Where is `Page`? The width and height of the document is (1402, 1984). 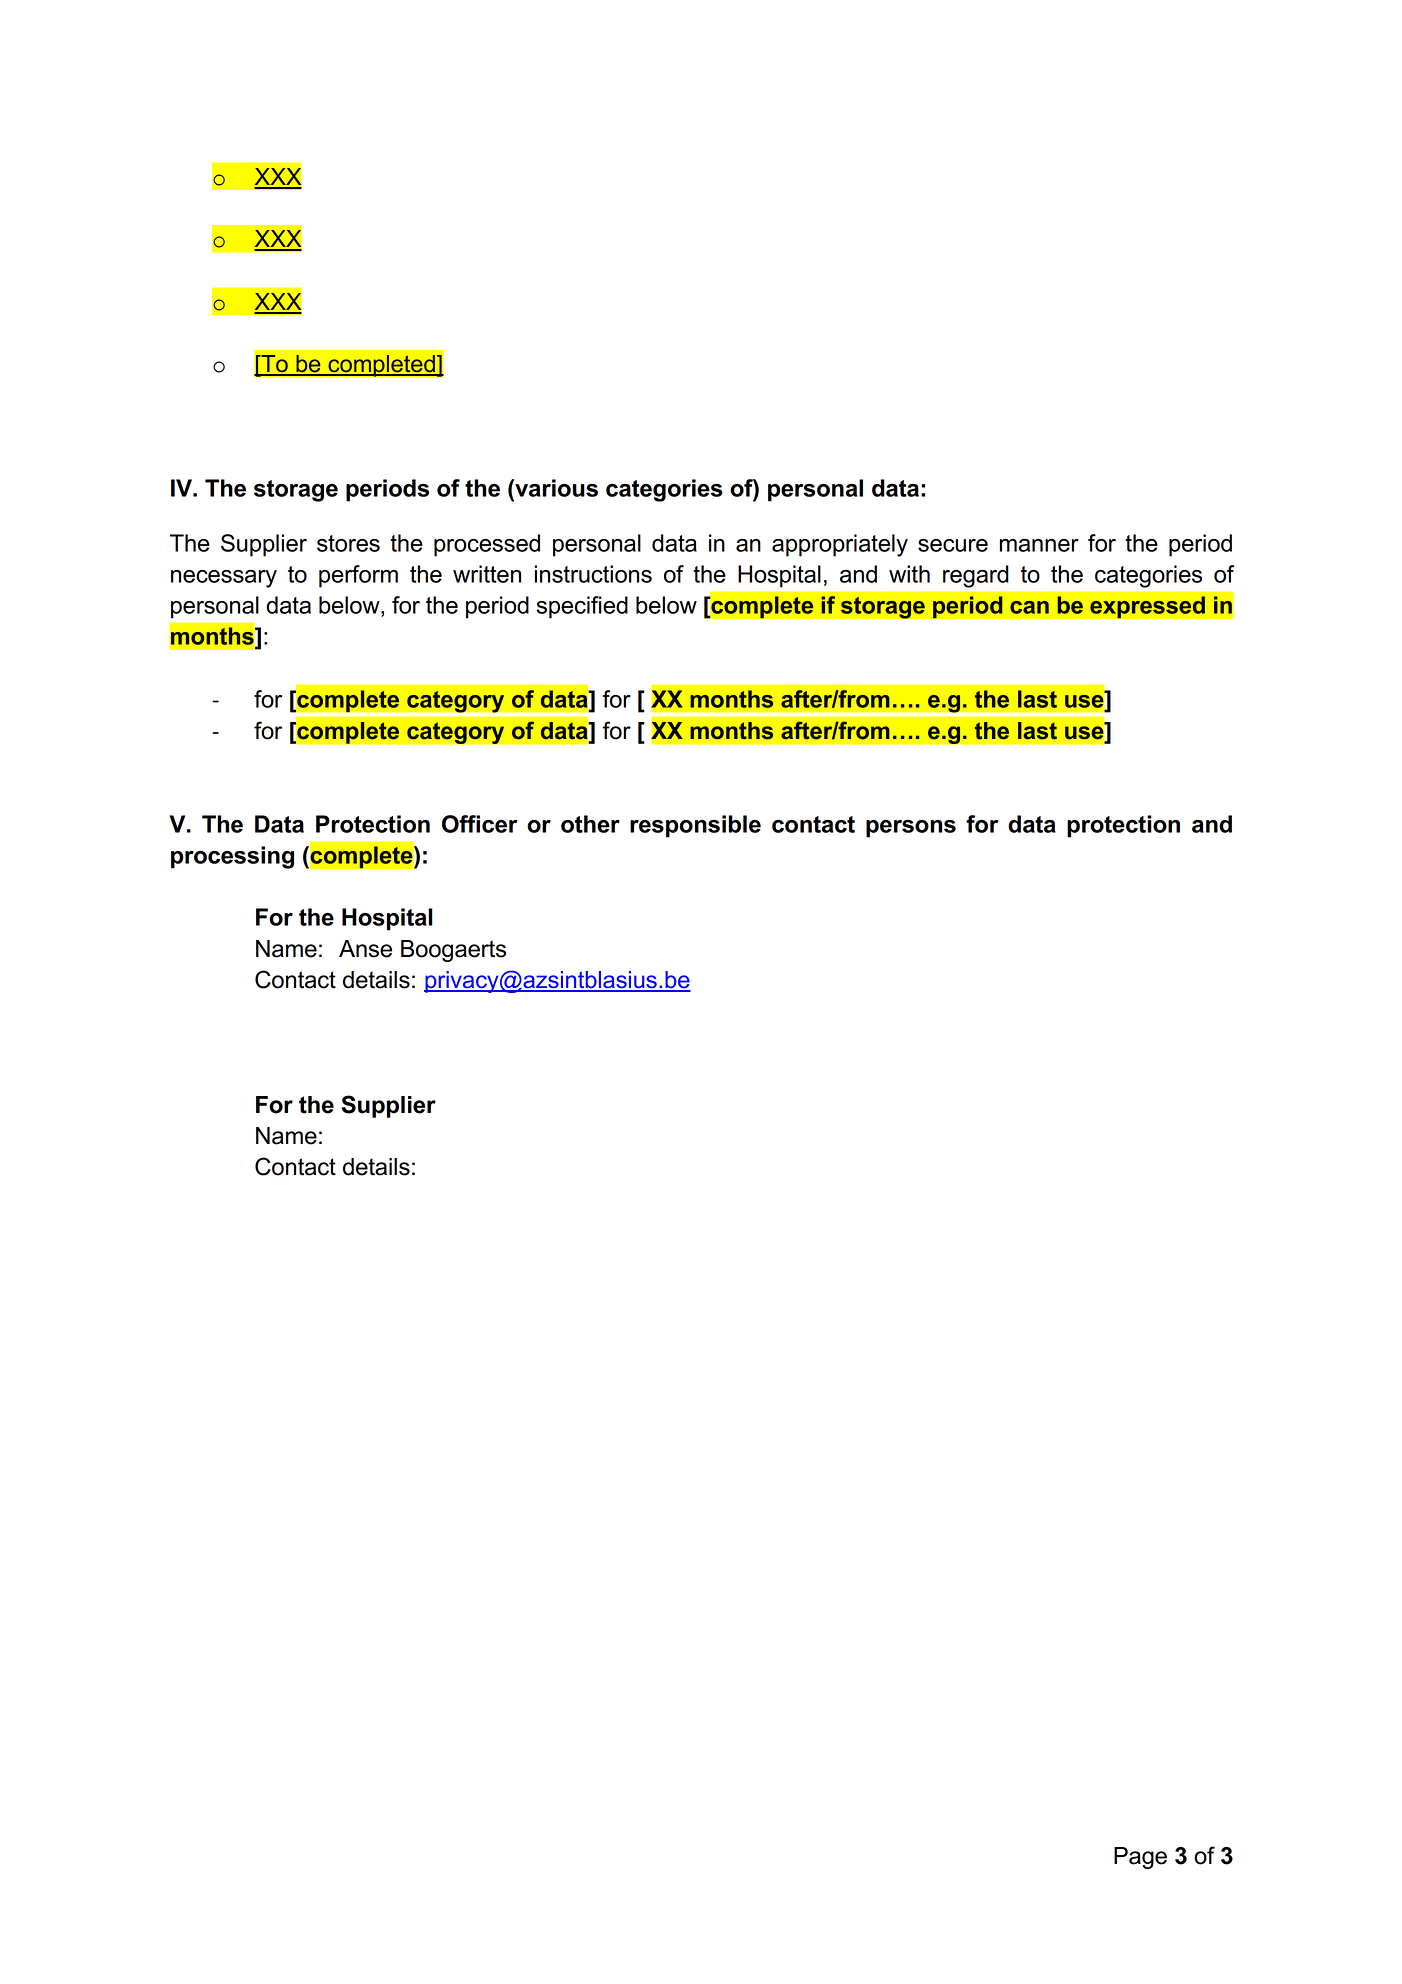
Page is located at coordinates (1140, 1858).
